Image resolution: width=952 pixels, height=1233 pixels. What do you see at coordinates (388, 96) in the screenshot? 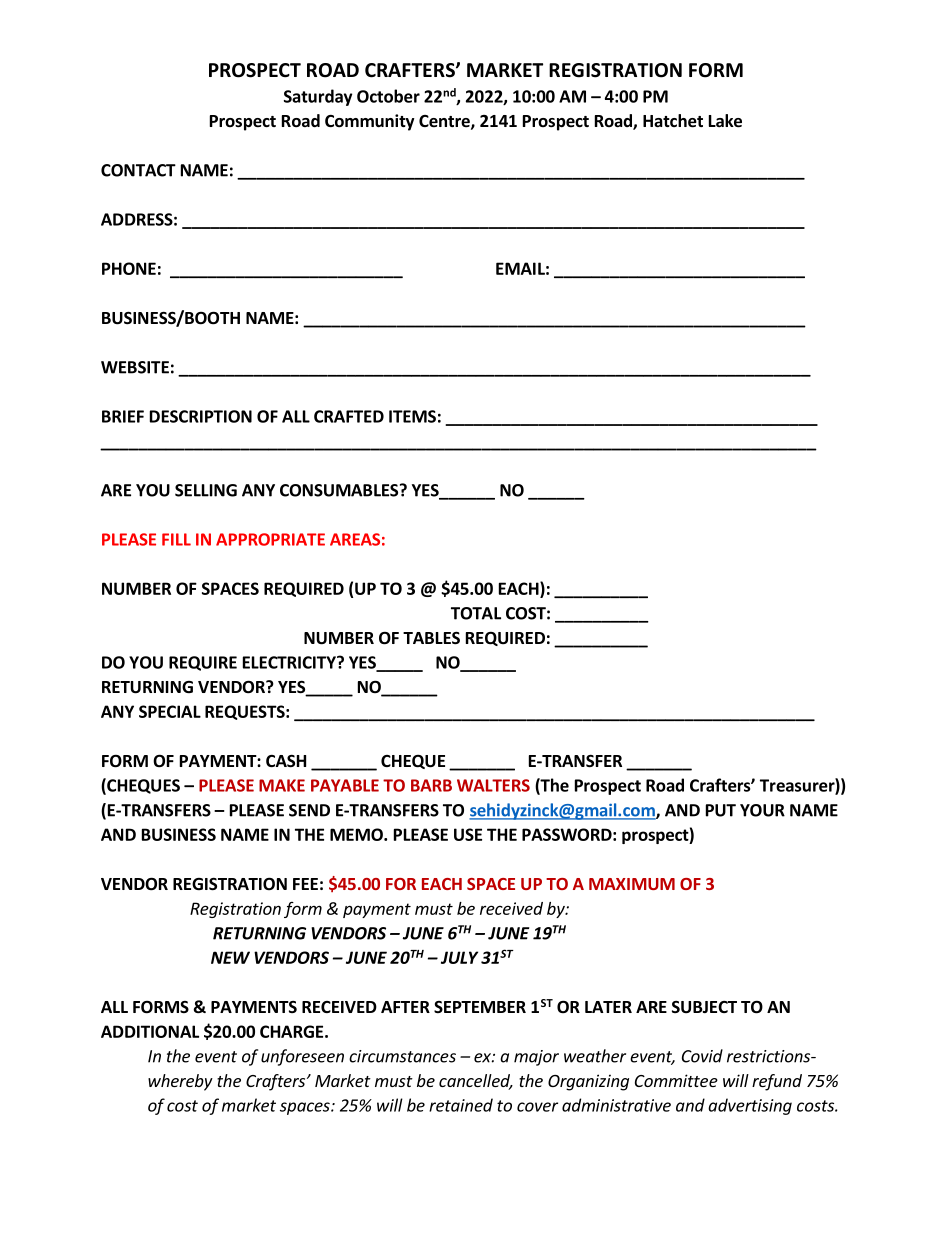
I see `October` at bounding box center [388, 96].
